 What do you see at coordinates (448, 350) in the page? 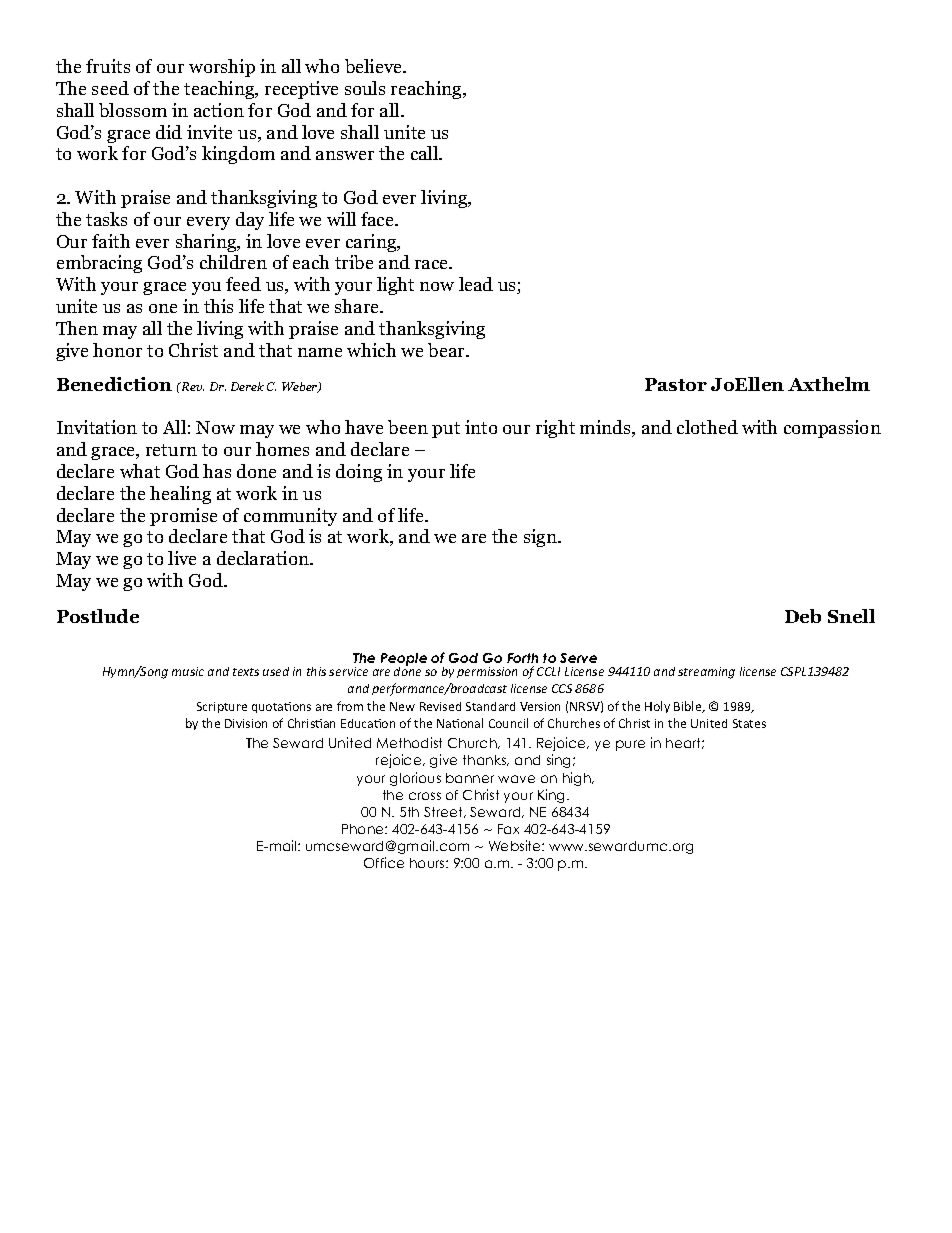
I see `bear` at bounding box center [448, 350].
